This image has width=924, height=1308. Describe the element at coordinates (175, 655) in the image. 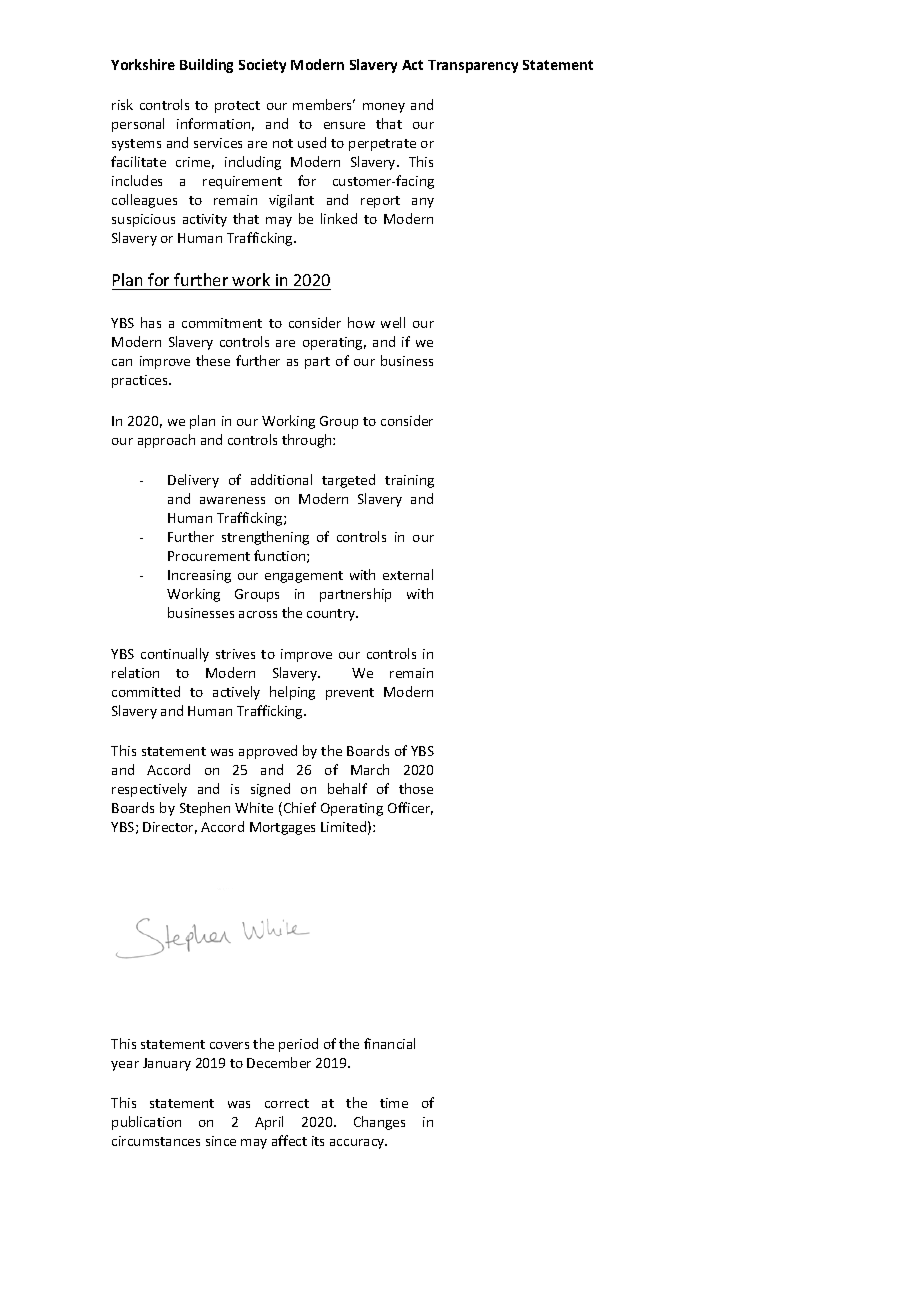

I see `continually` at that location.
